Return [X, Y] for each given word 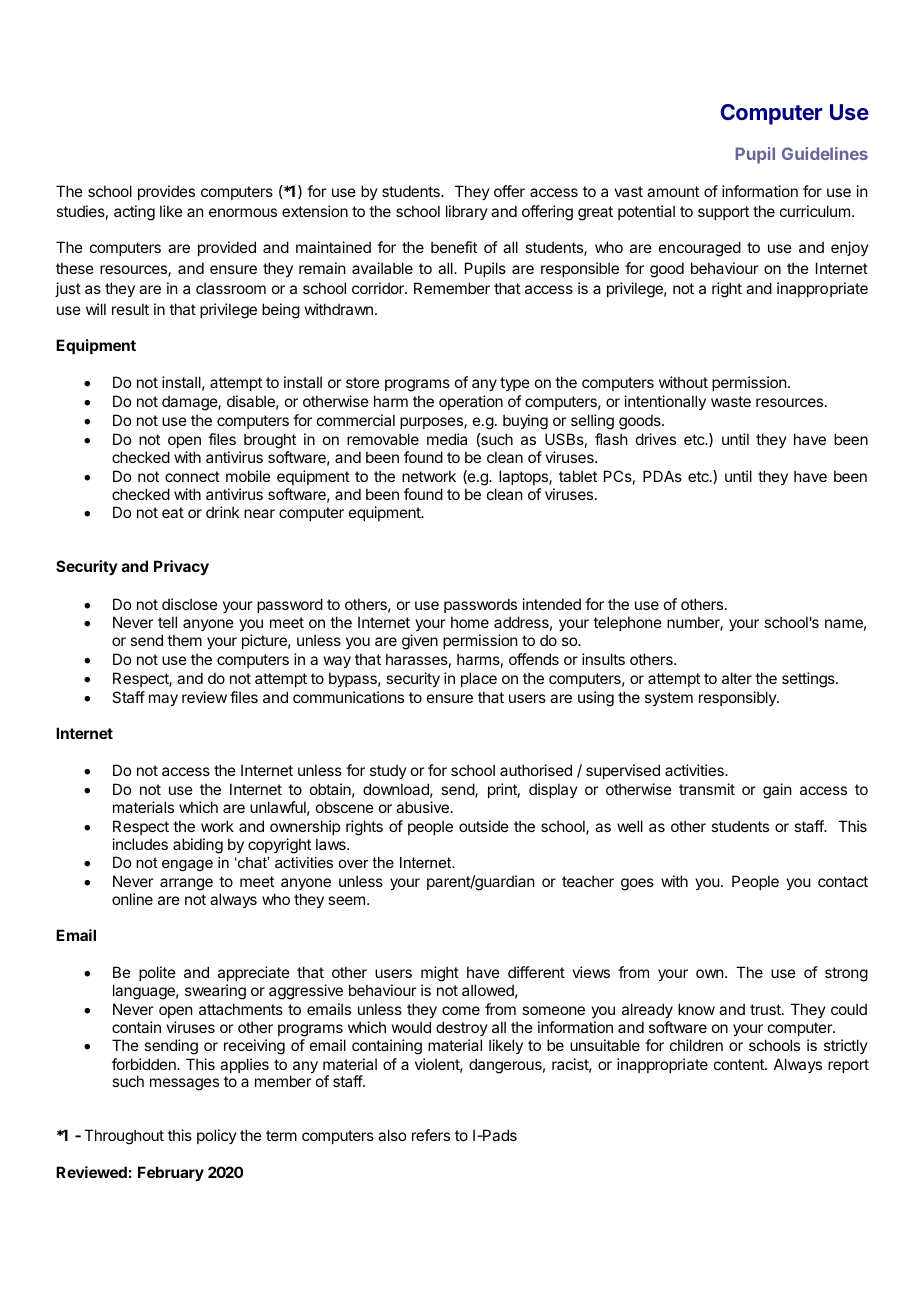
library [467, 212]
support [723, 213]
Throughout [124, 1137]
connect [192, 476]
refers [431, 1135]
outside [484, 826]
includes [140, 844]
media [447, 439]
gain [777, 791]
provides [166, 192]
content [740, 1064]
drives [656, 439]
